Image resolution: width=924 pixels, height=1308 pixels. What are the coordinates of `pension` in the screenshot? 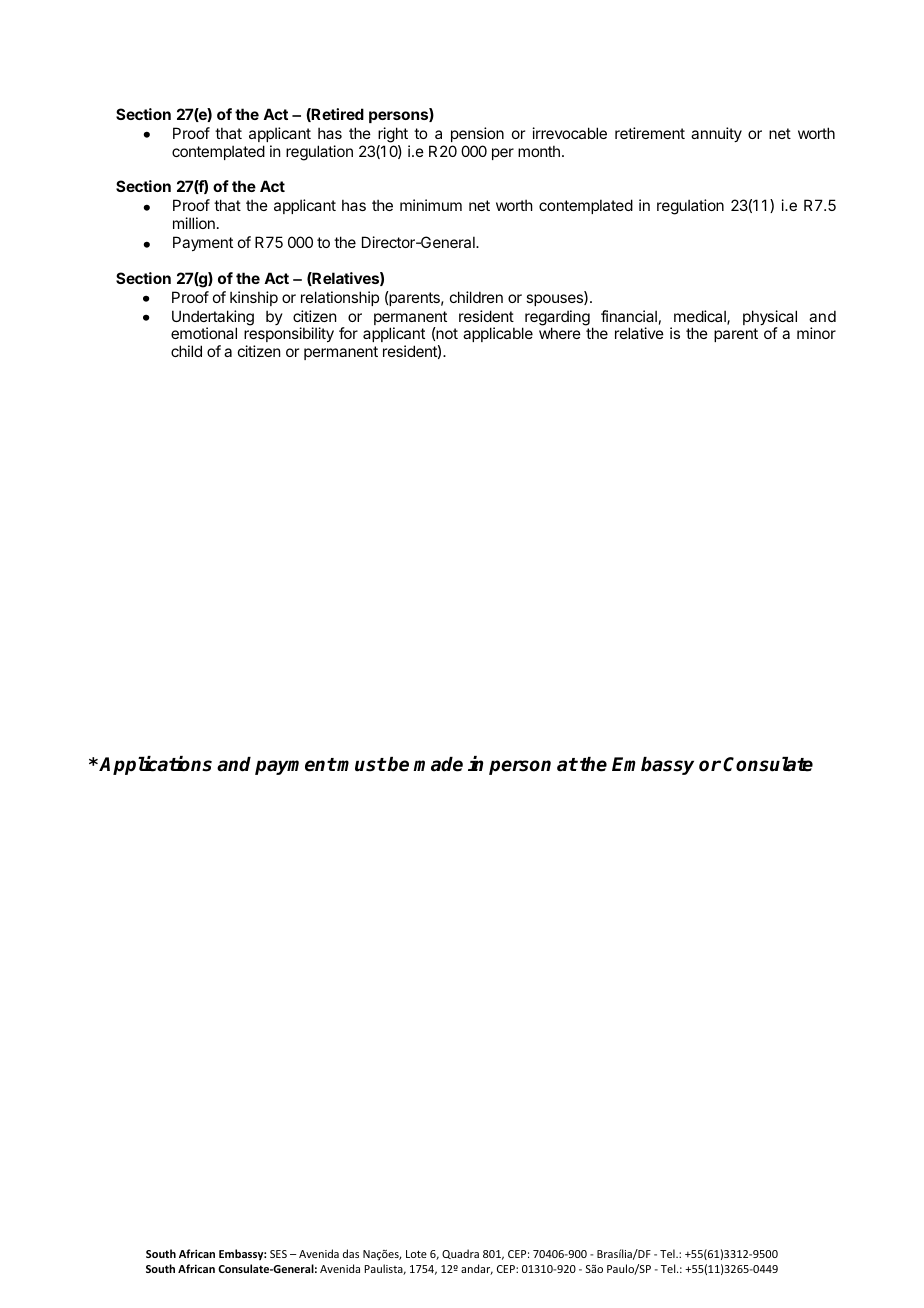 It's located at (477, 134).
